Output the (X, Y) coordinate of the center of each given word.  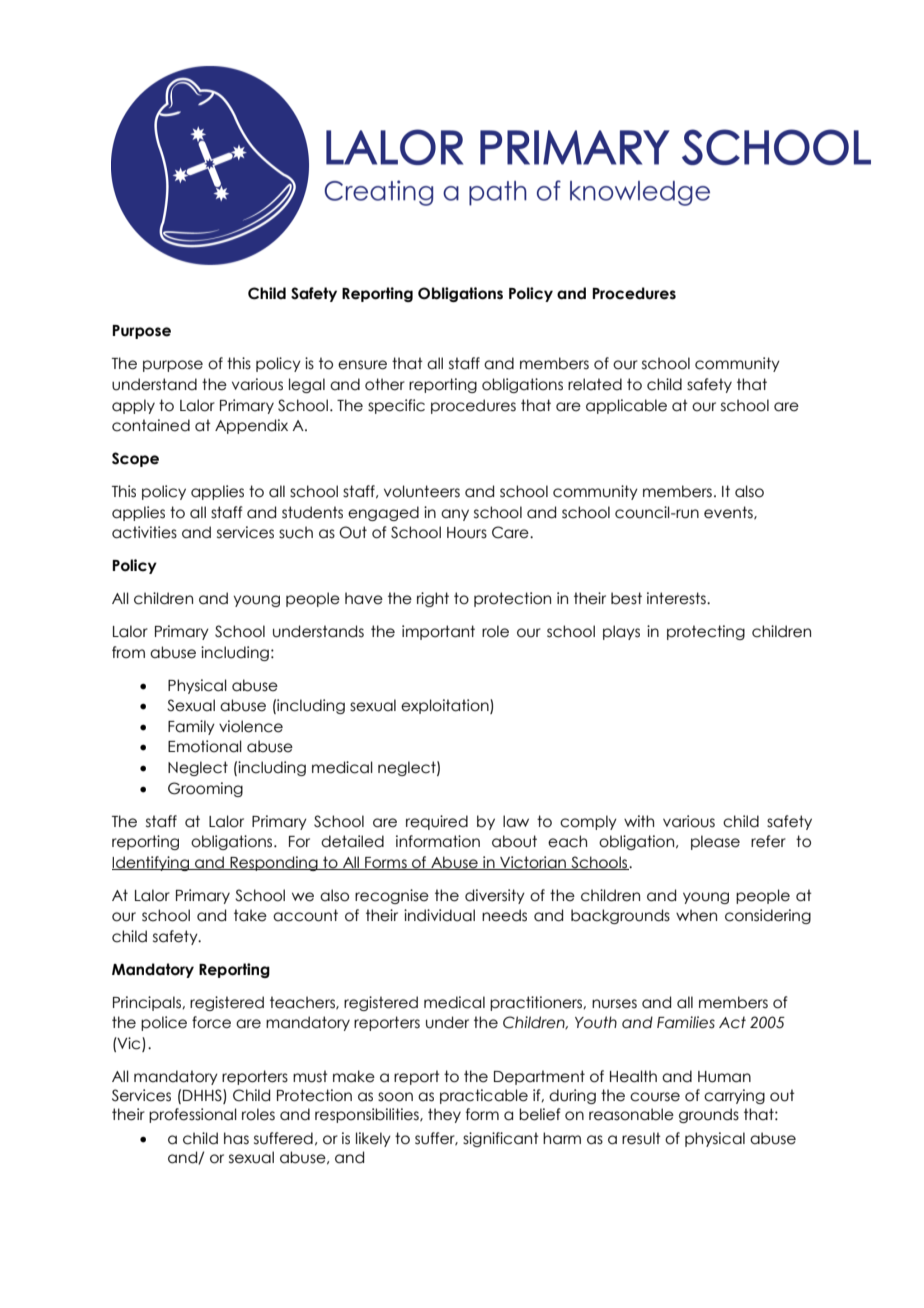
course (655, 1097)
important (438, 632)
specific (396, 406)
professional (193, 1115)
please (715, 842)
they (444, 1115)
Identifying (151, 863)
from (128, 652)
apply (133, 406)
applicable (626, 406)
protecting (706, 632)
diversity (495, 896)
